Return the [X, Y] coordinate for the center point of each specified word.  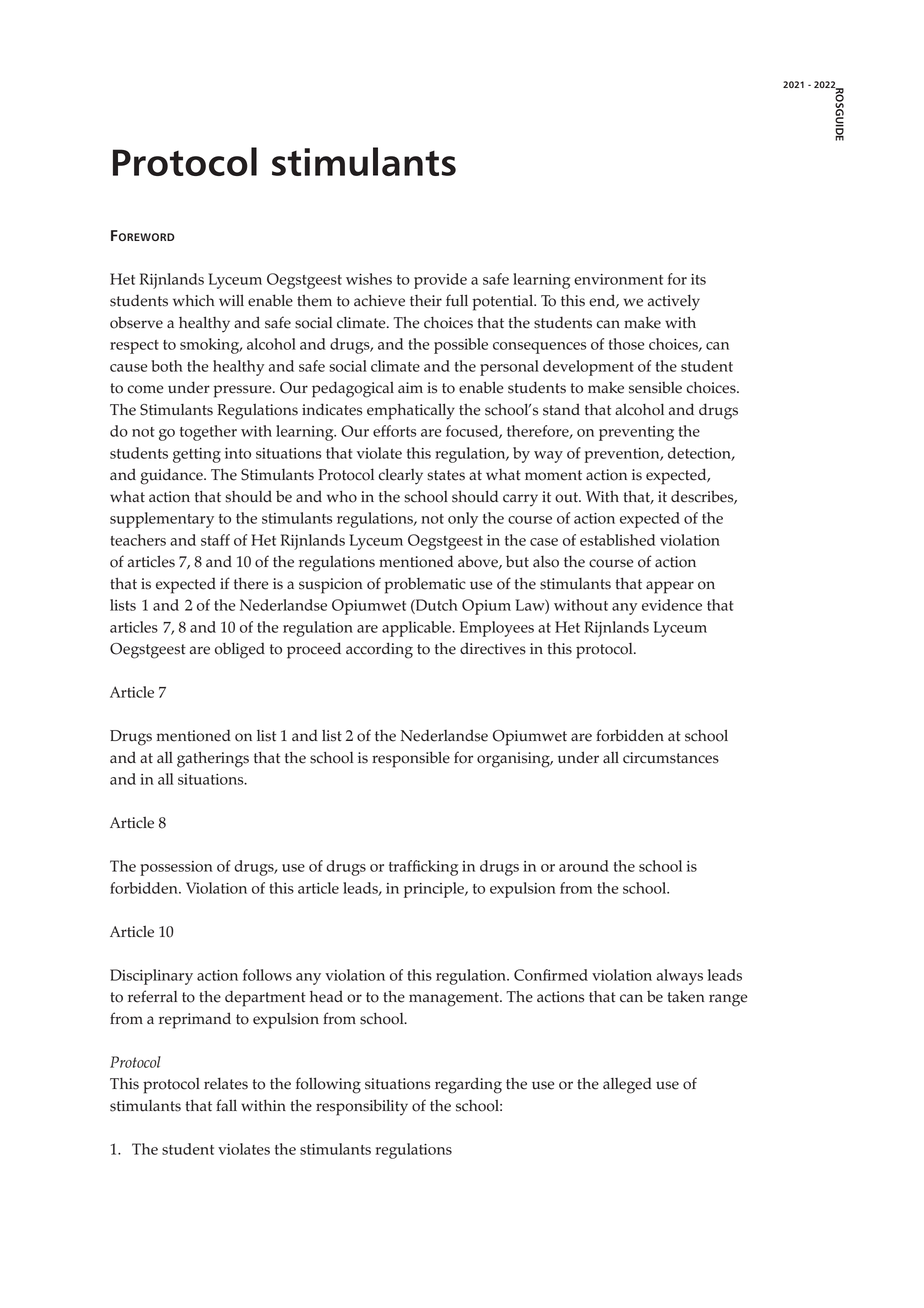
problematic [425, 585]
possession [176, 868]
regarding [468, 1085]
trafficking [423, 868]
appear [670, 587]
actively [674, 302]
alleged [627, 1085]
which [194, 301]
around [584, 866]
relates [226, 1083]
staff [215, 540]
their [426, 301]
